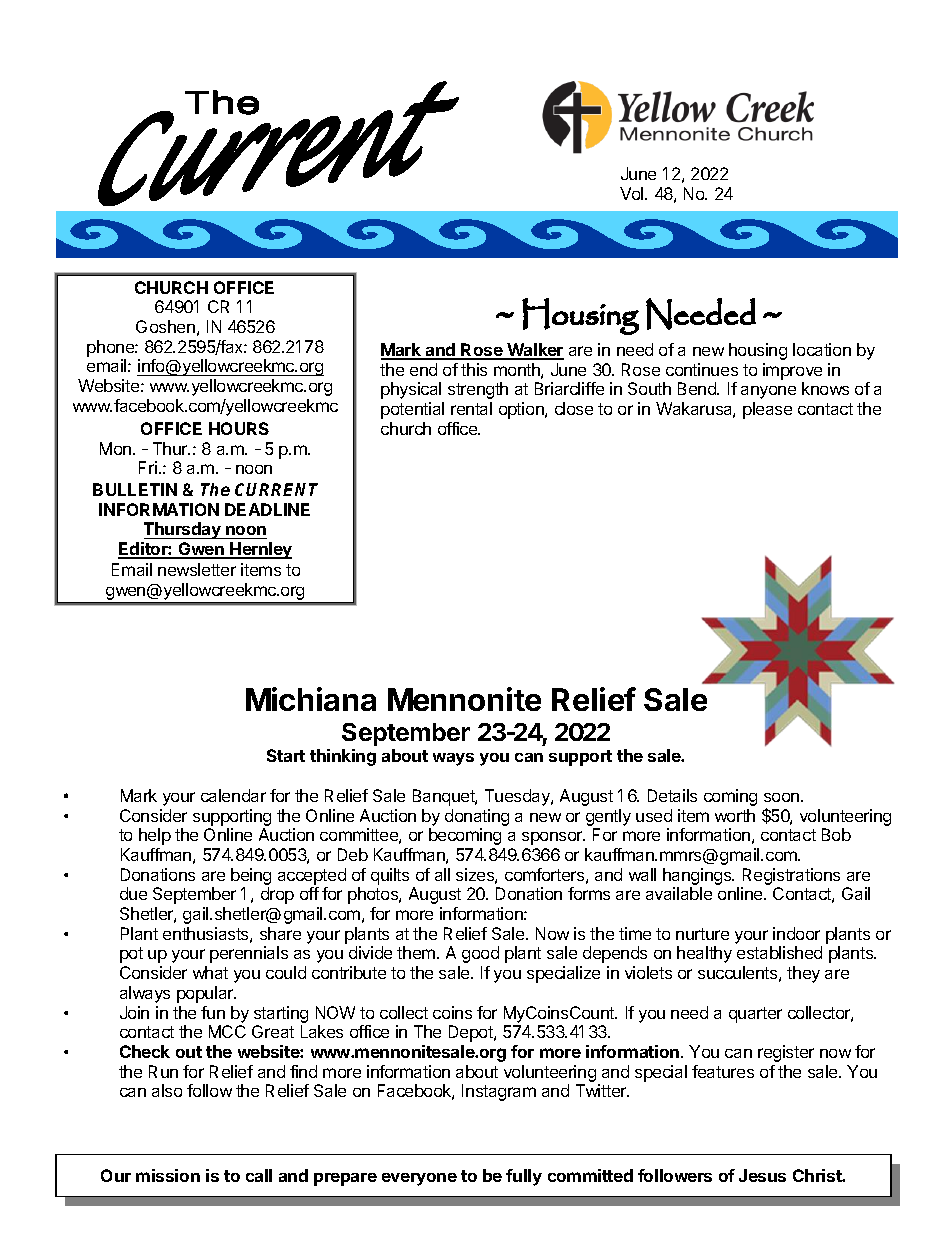  What do you see at coordinates (792, 371) in the screenshot?
I see `improve` at bounding box center [792, 371].
